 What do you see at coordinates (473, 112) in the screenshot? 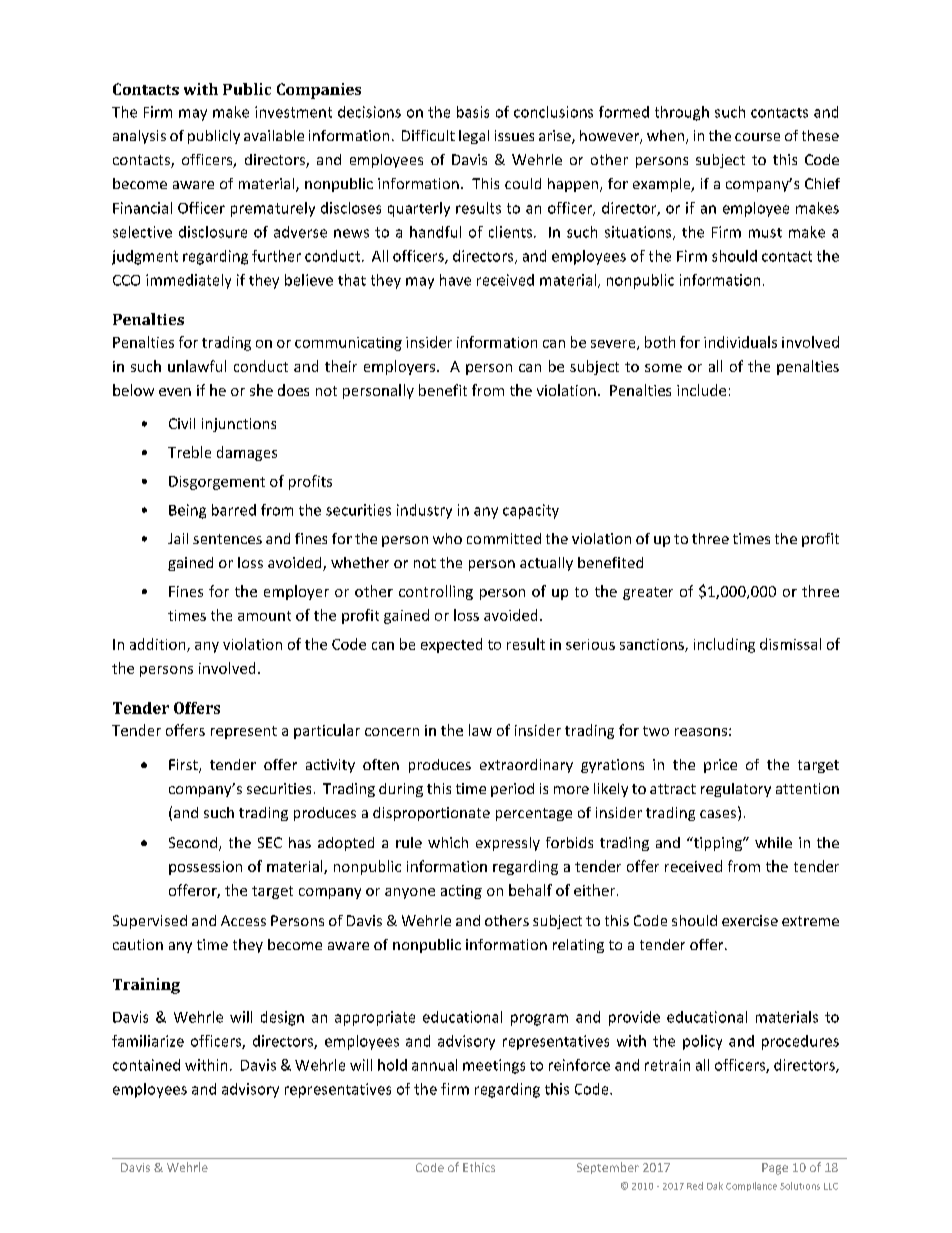
I see `basis` at bounding box center [473, 112].
